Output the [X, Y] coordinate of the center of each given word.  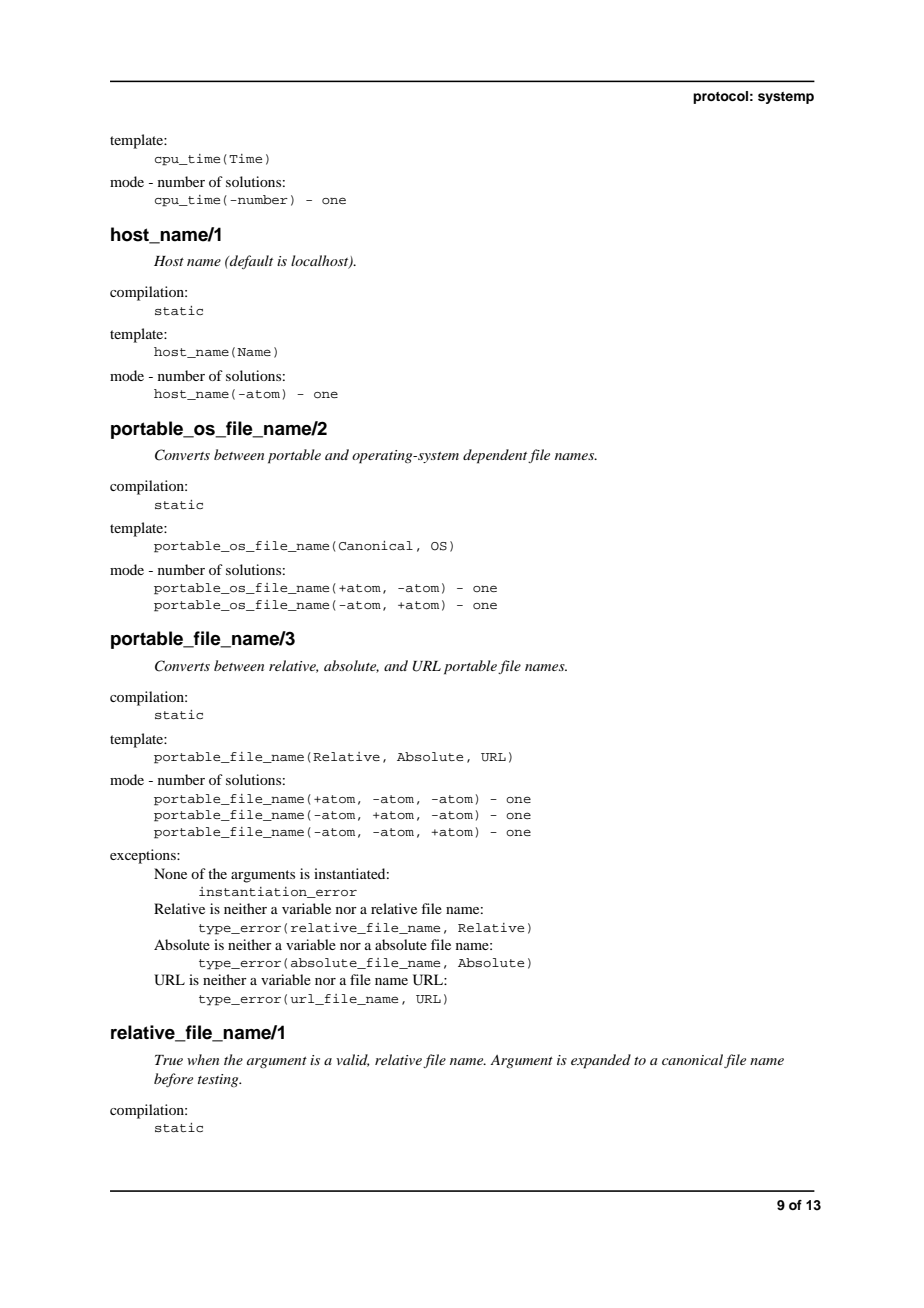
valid [352, 1060]
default [250, 262]
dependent [496, 456]
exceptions [144, 856]
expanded [601, 1061]
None [170, 873]
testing [219, 1080]
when [203, 1059]
